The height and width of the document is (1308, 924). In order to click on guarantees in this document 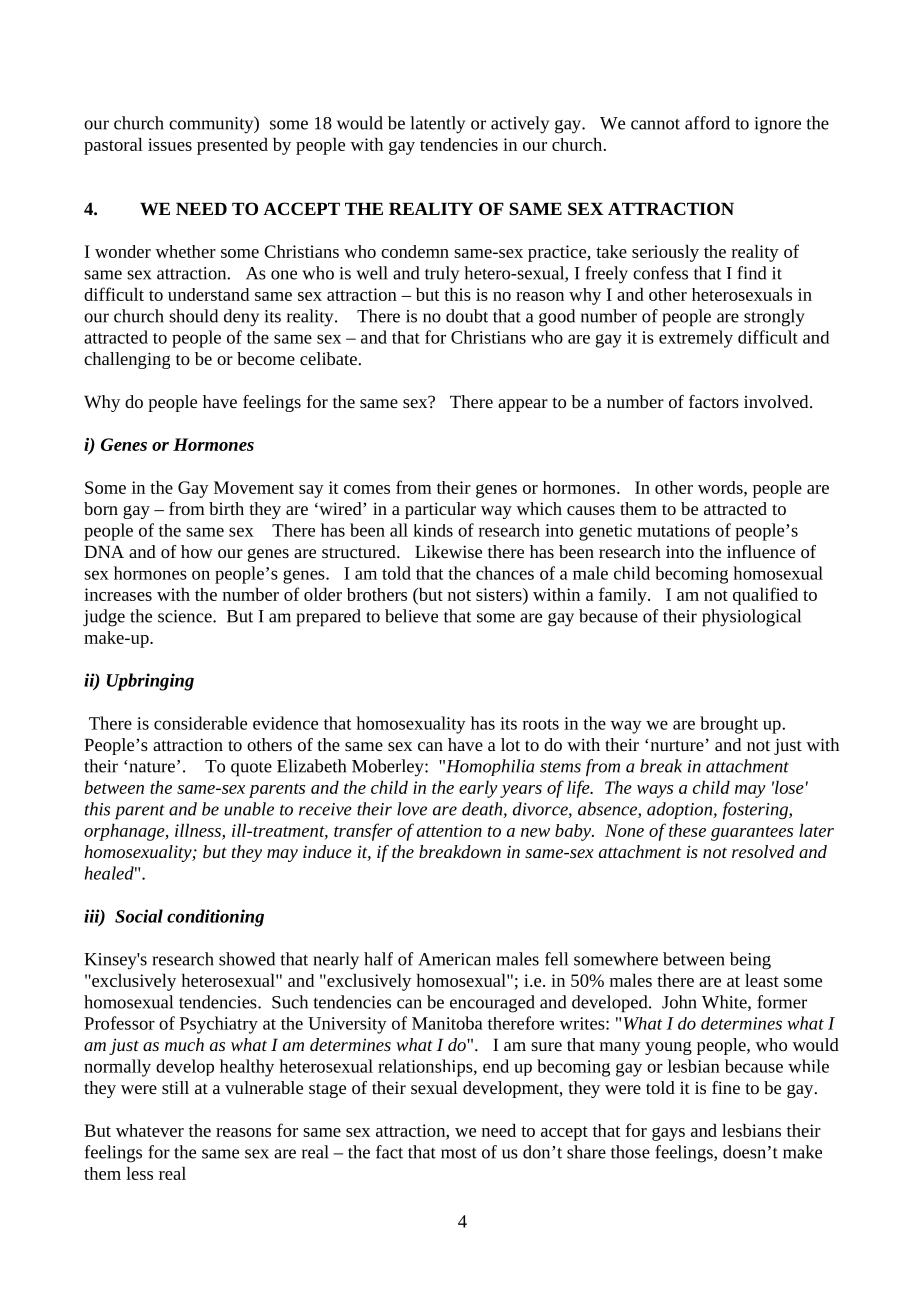, I will do `click(752, 833)`.
